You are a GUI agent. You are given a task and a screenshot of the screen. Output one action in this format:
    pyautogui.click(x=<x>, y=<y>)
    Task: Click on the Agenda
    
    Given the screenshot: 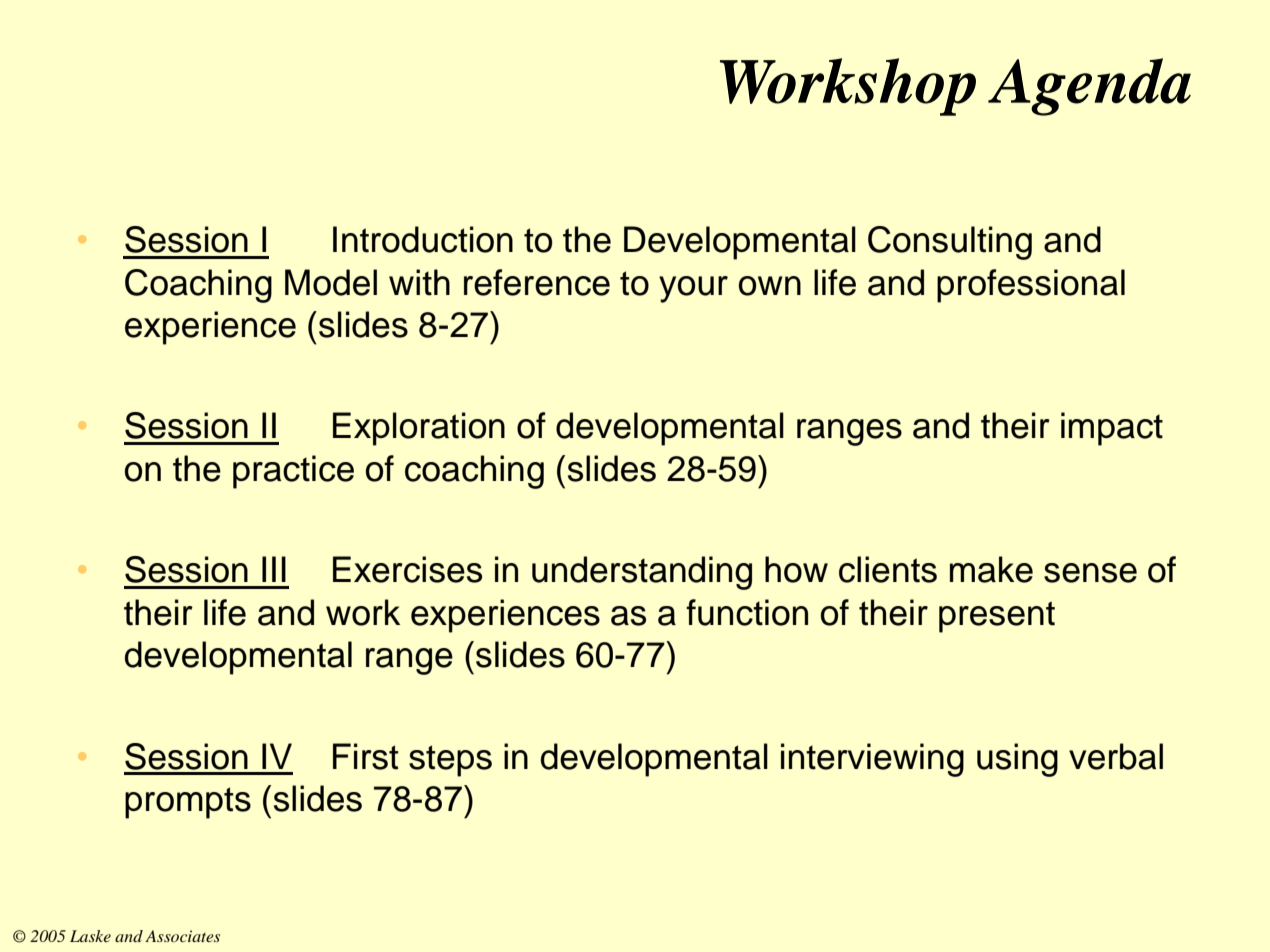 What is the action you would take?
    pyautogui.click(x=1089, y=87)
